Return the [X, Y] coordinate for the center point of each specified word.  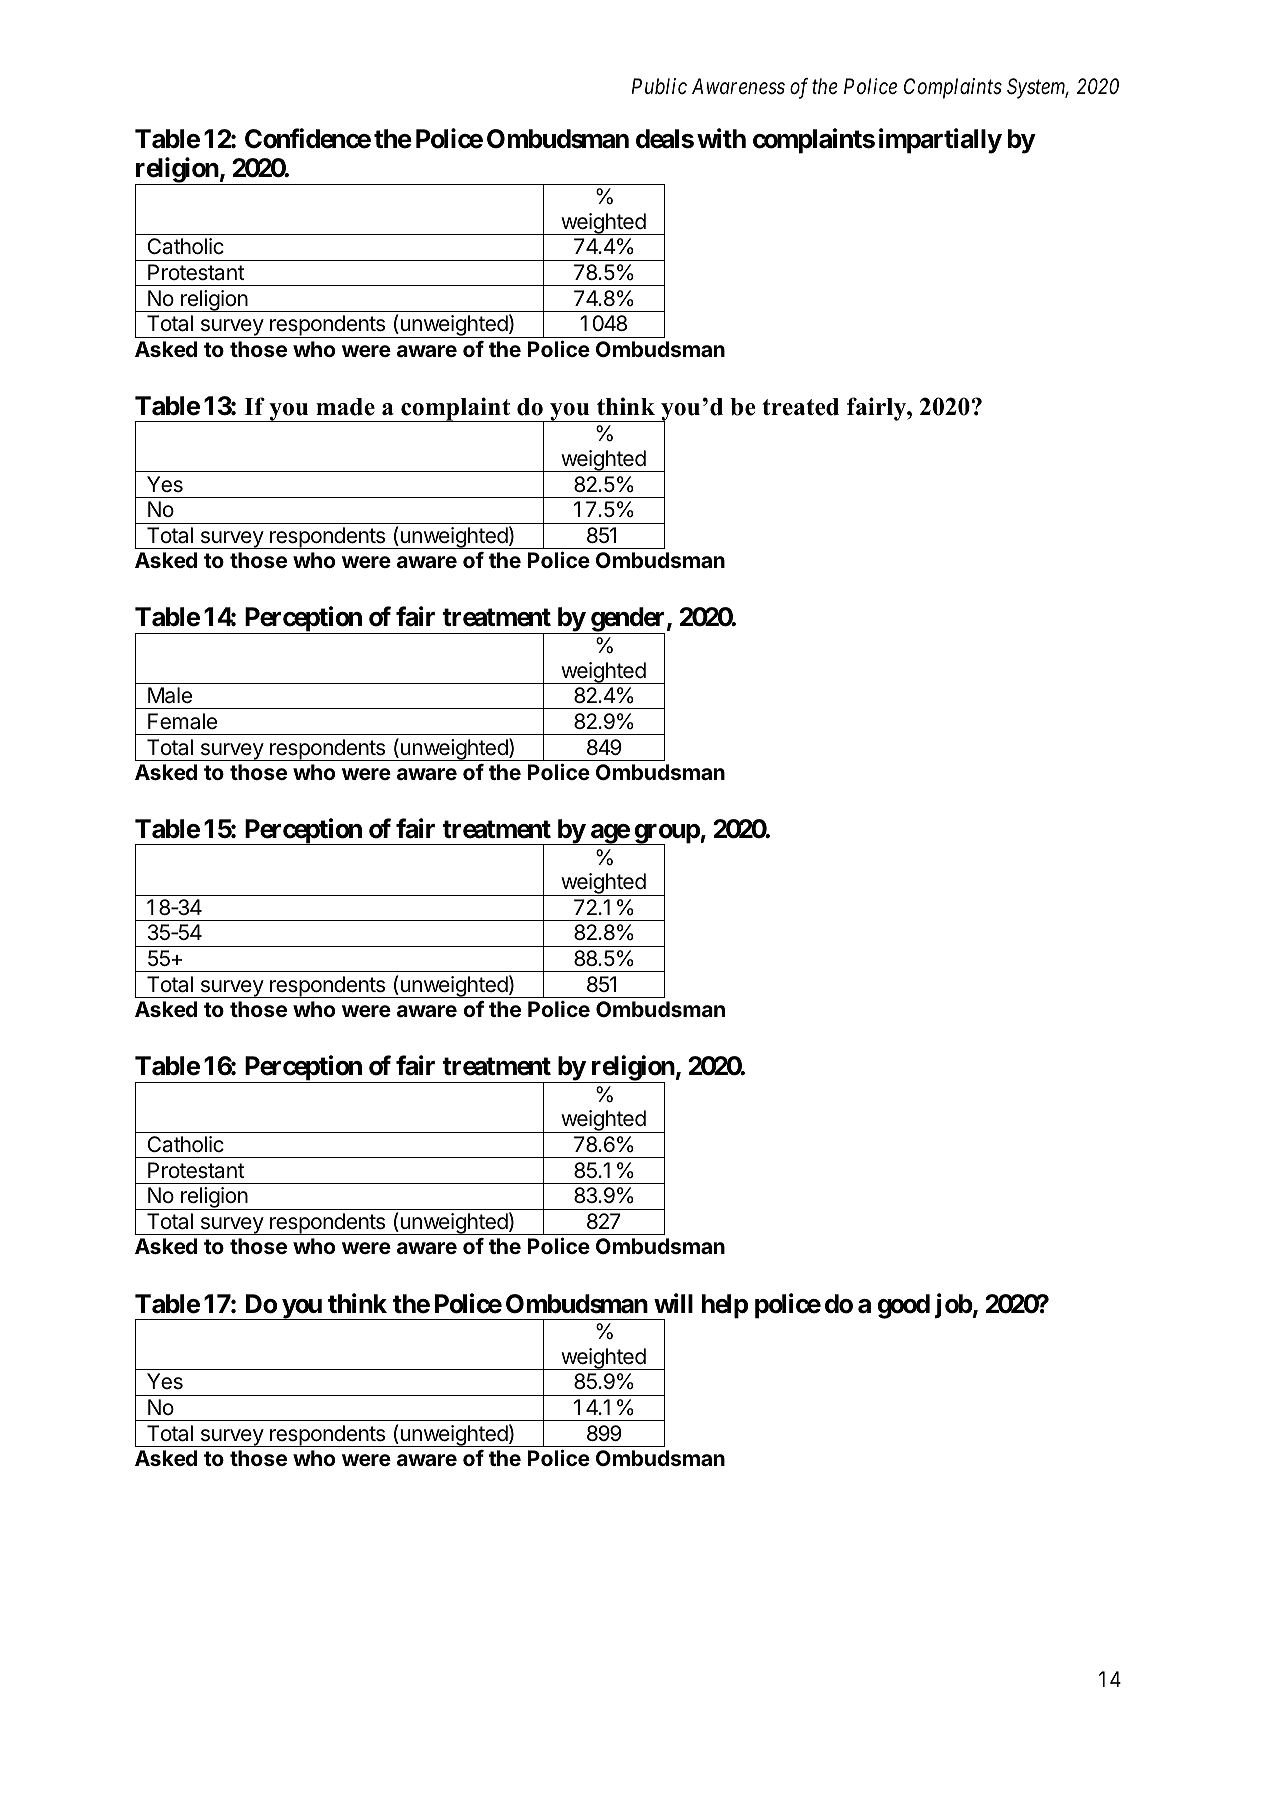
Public [659, 86]
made [345, 407]
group [666, 835]
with [721, 138]
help [725, 1306]
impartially [940, 141]
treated [800, 407]
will [673, 1303]
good [904, 1306]
